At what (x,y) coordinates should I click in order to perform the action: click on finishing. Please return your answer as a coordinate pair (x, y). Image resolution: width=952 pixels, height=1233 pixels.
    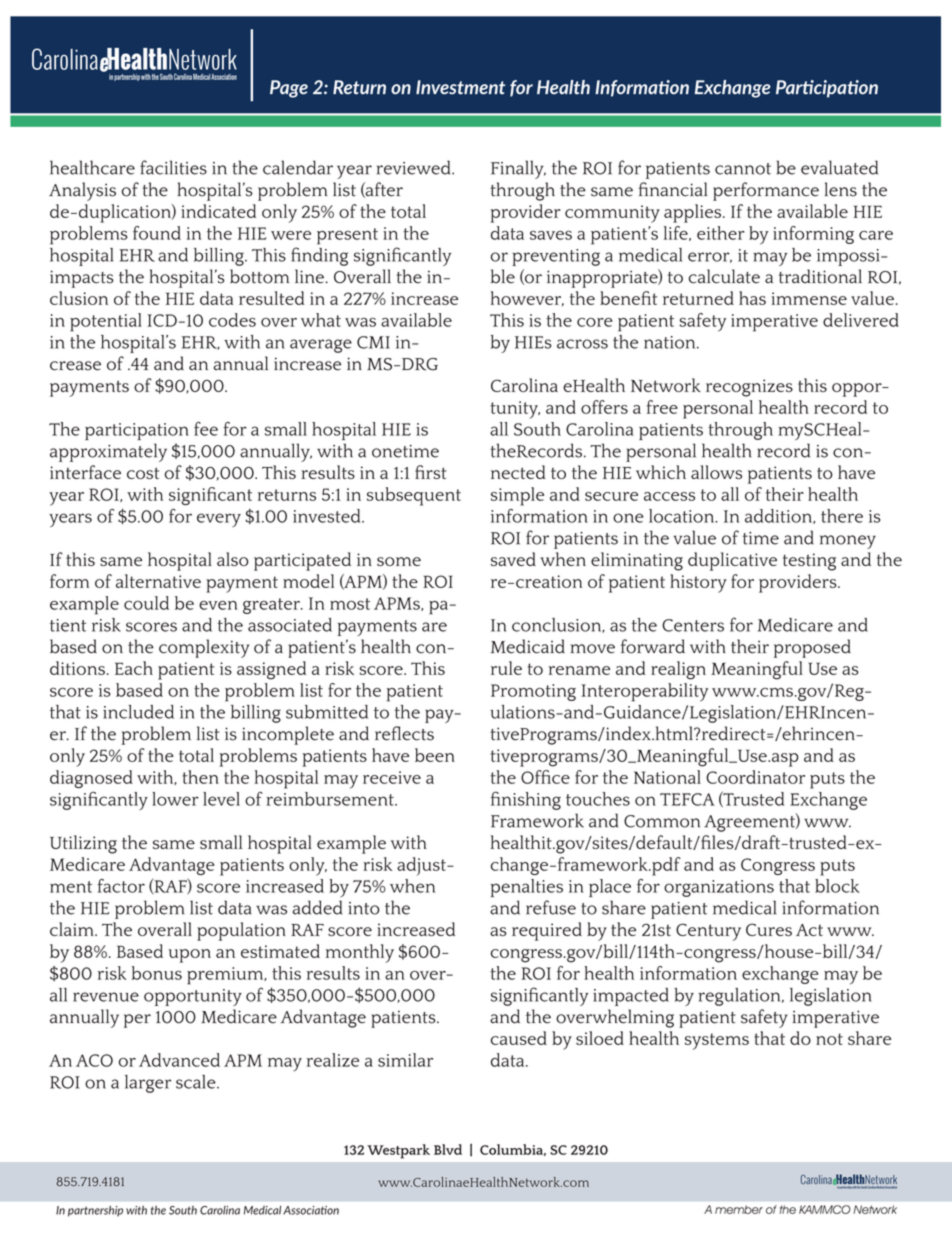
    Looking at the image, I should click on (526, 801).
